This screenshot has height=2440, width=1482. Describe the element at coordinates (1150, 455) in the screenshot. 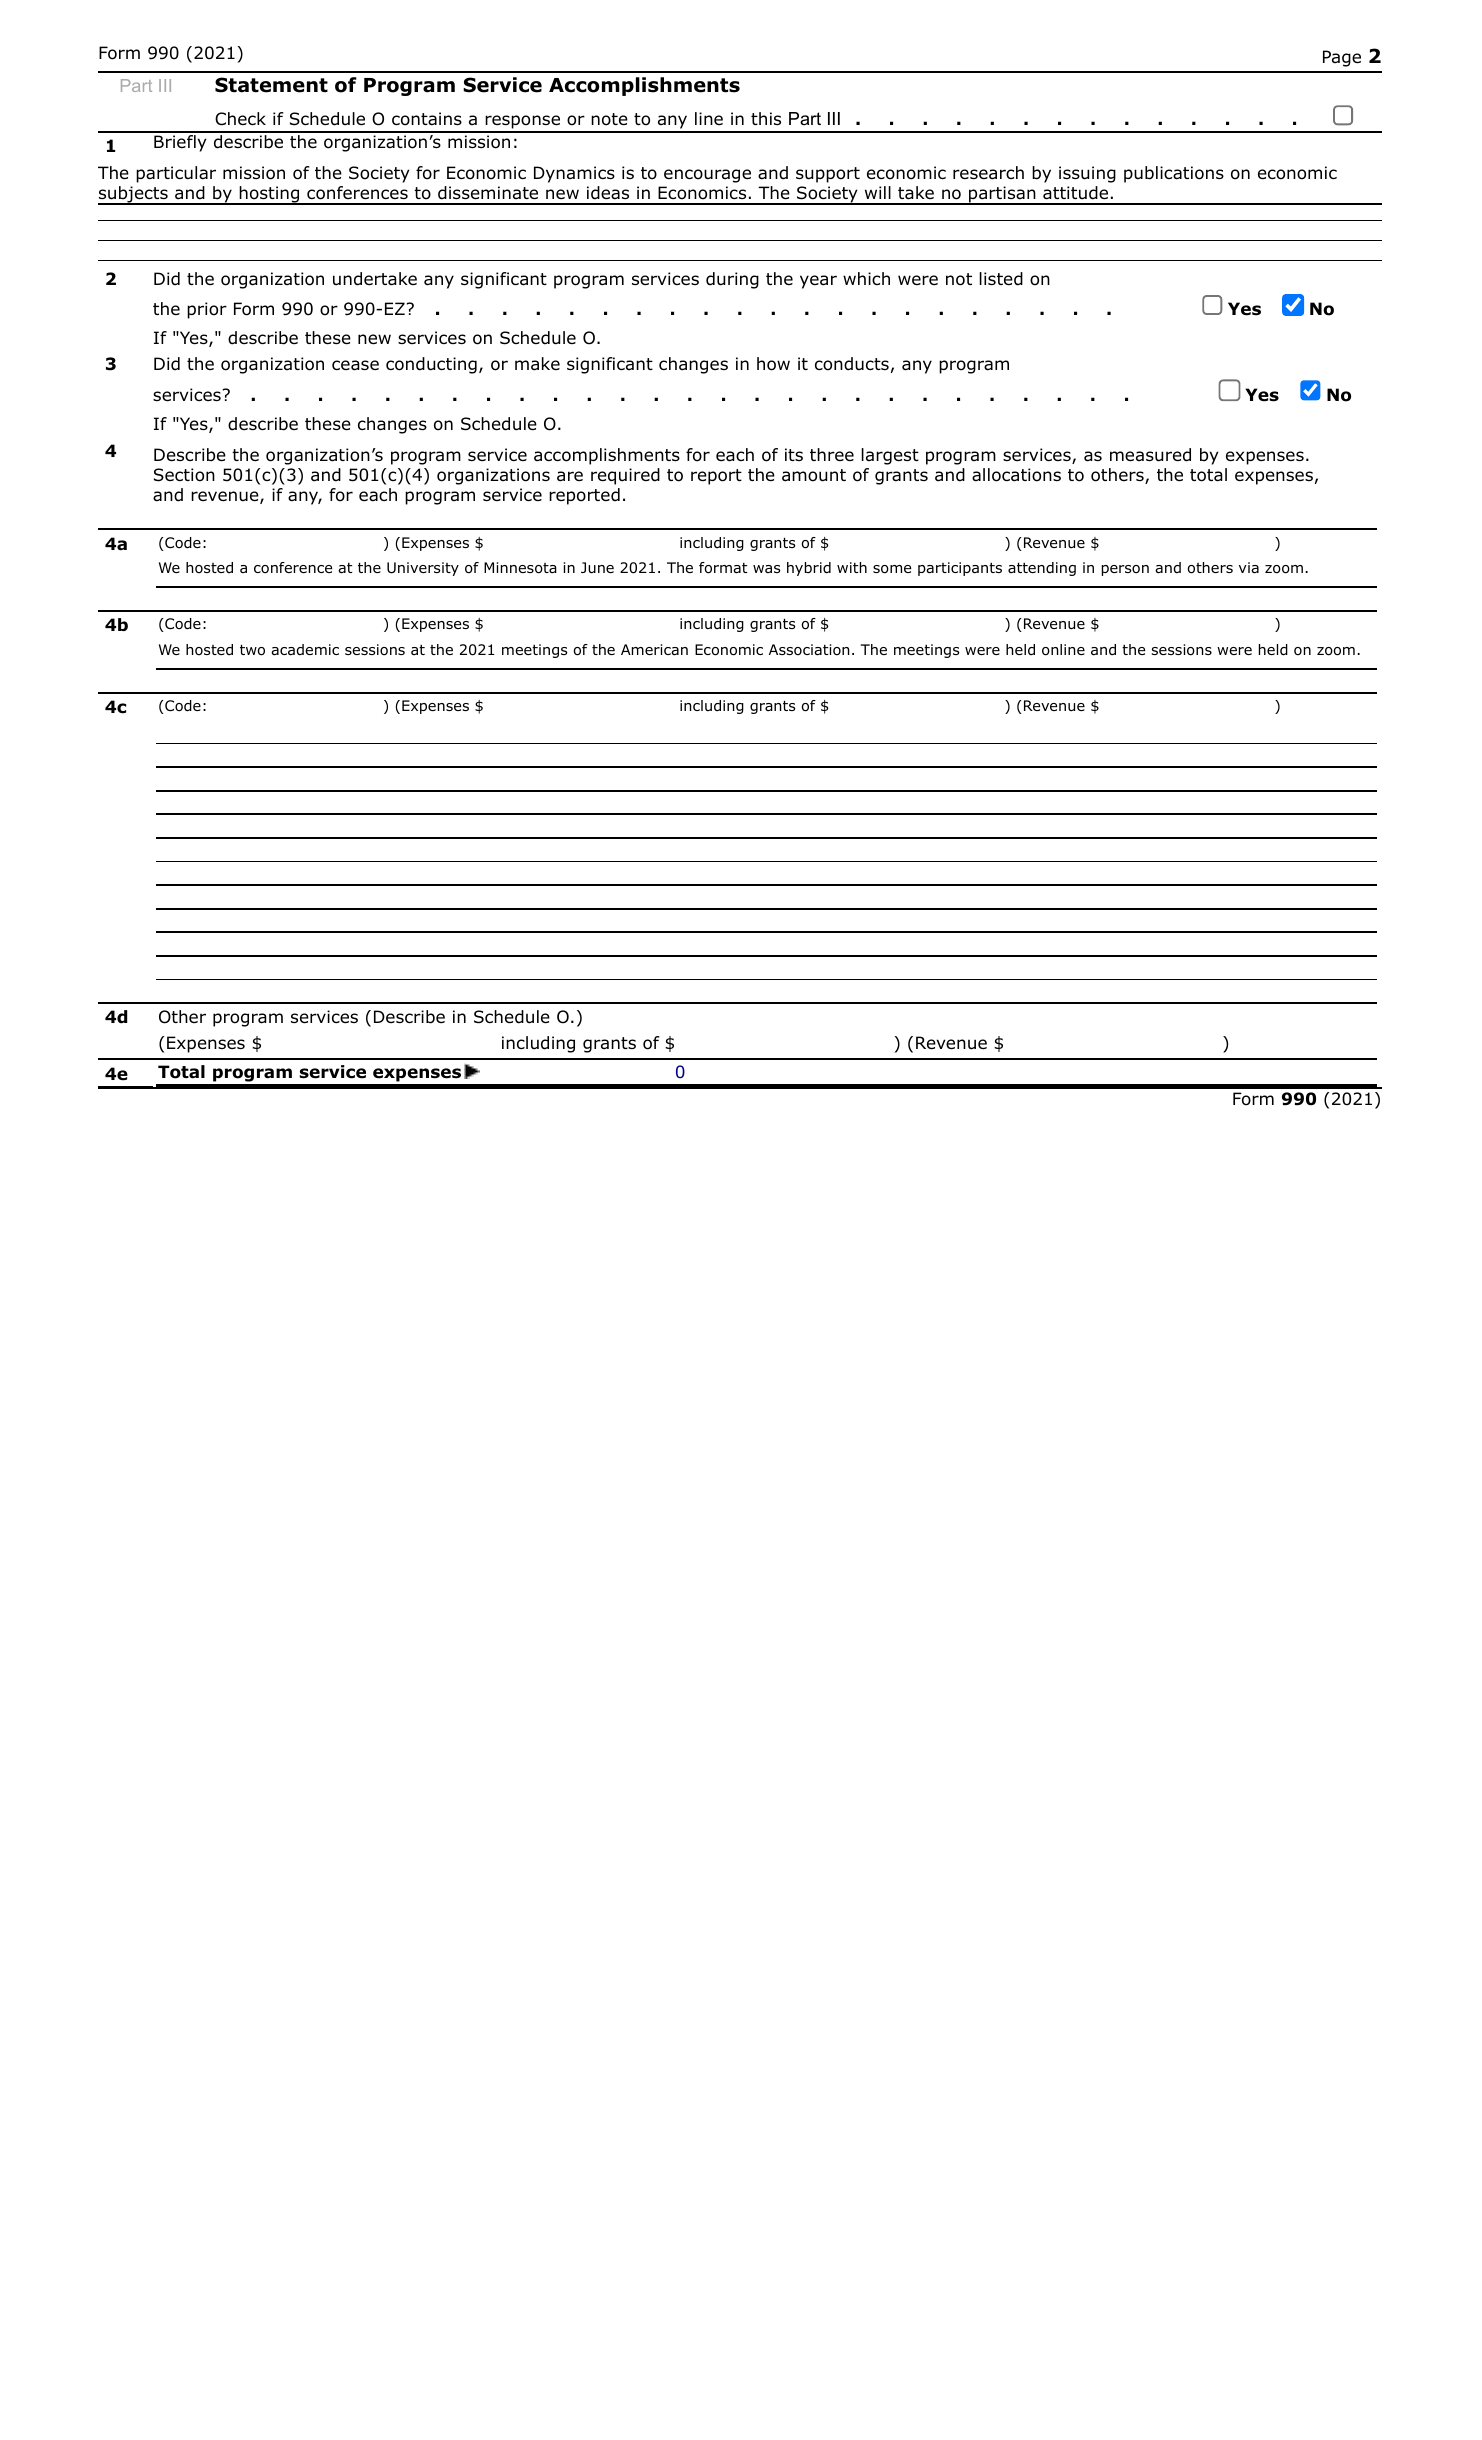

I see `measured` at that location.
